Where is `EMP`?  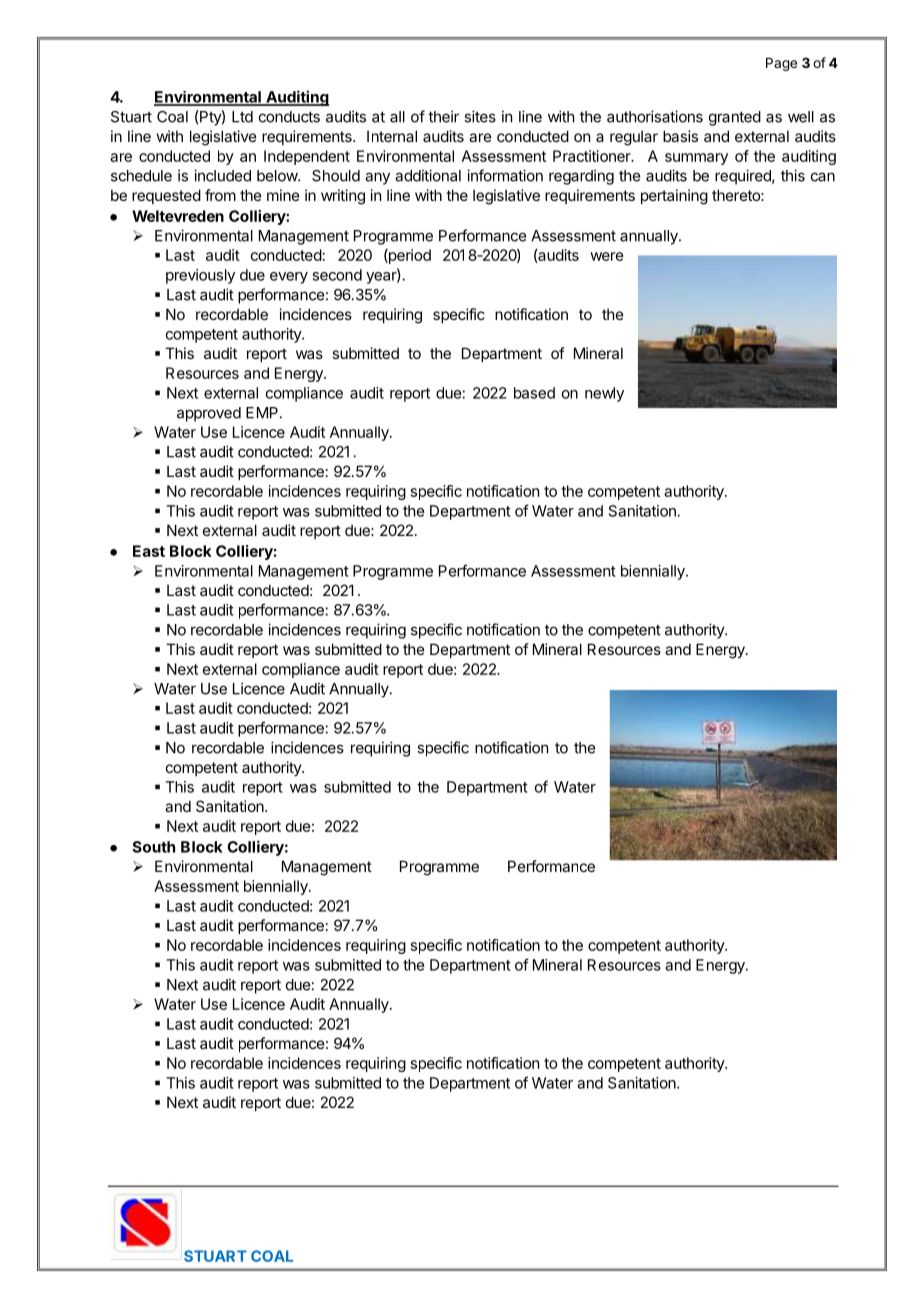
EMP is located at coordinates (262, 413).
